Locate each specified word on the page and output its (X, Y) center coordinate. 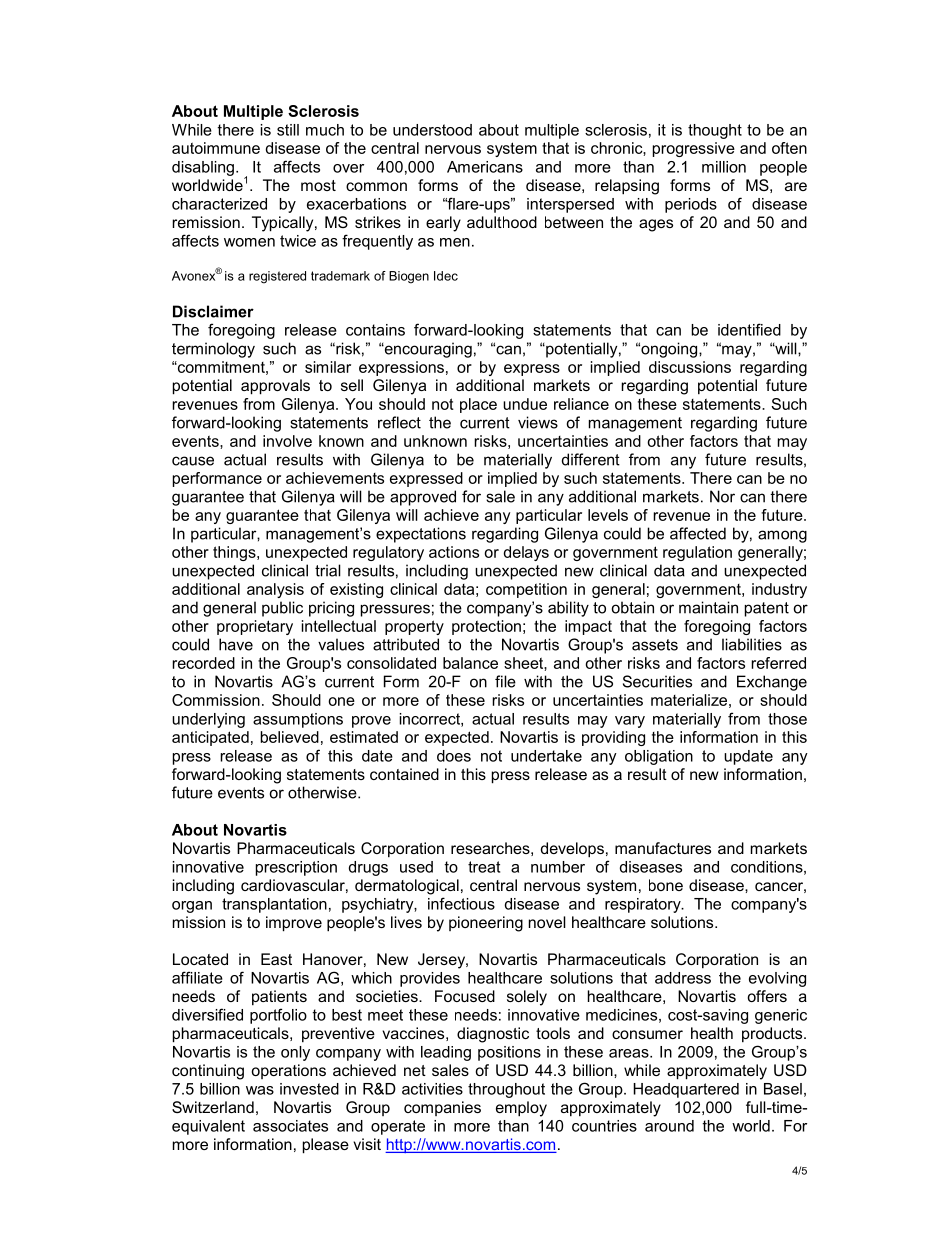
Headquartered (686, 1090)
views (538, 422)
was (260, 1090)
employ (521, 1109)
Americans (485, 167)
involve (287, 441)
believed (289, 737)
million (724, 167)
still (288, 130)
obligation (659, 757)
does (454, 756)
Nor (722, 496)
